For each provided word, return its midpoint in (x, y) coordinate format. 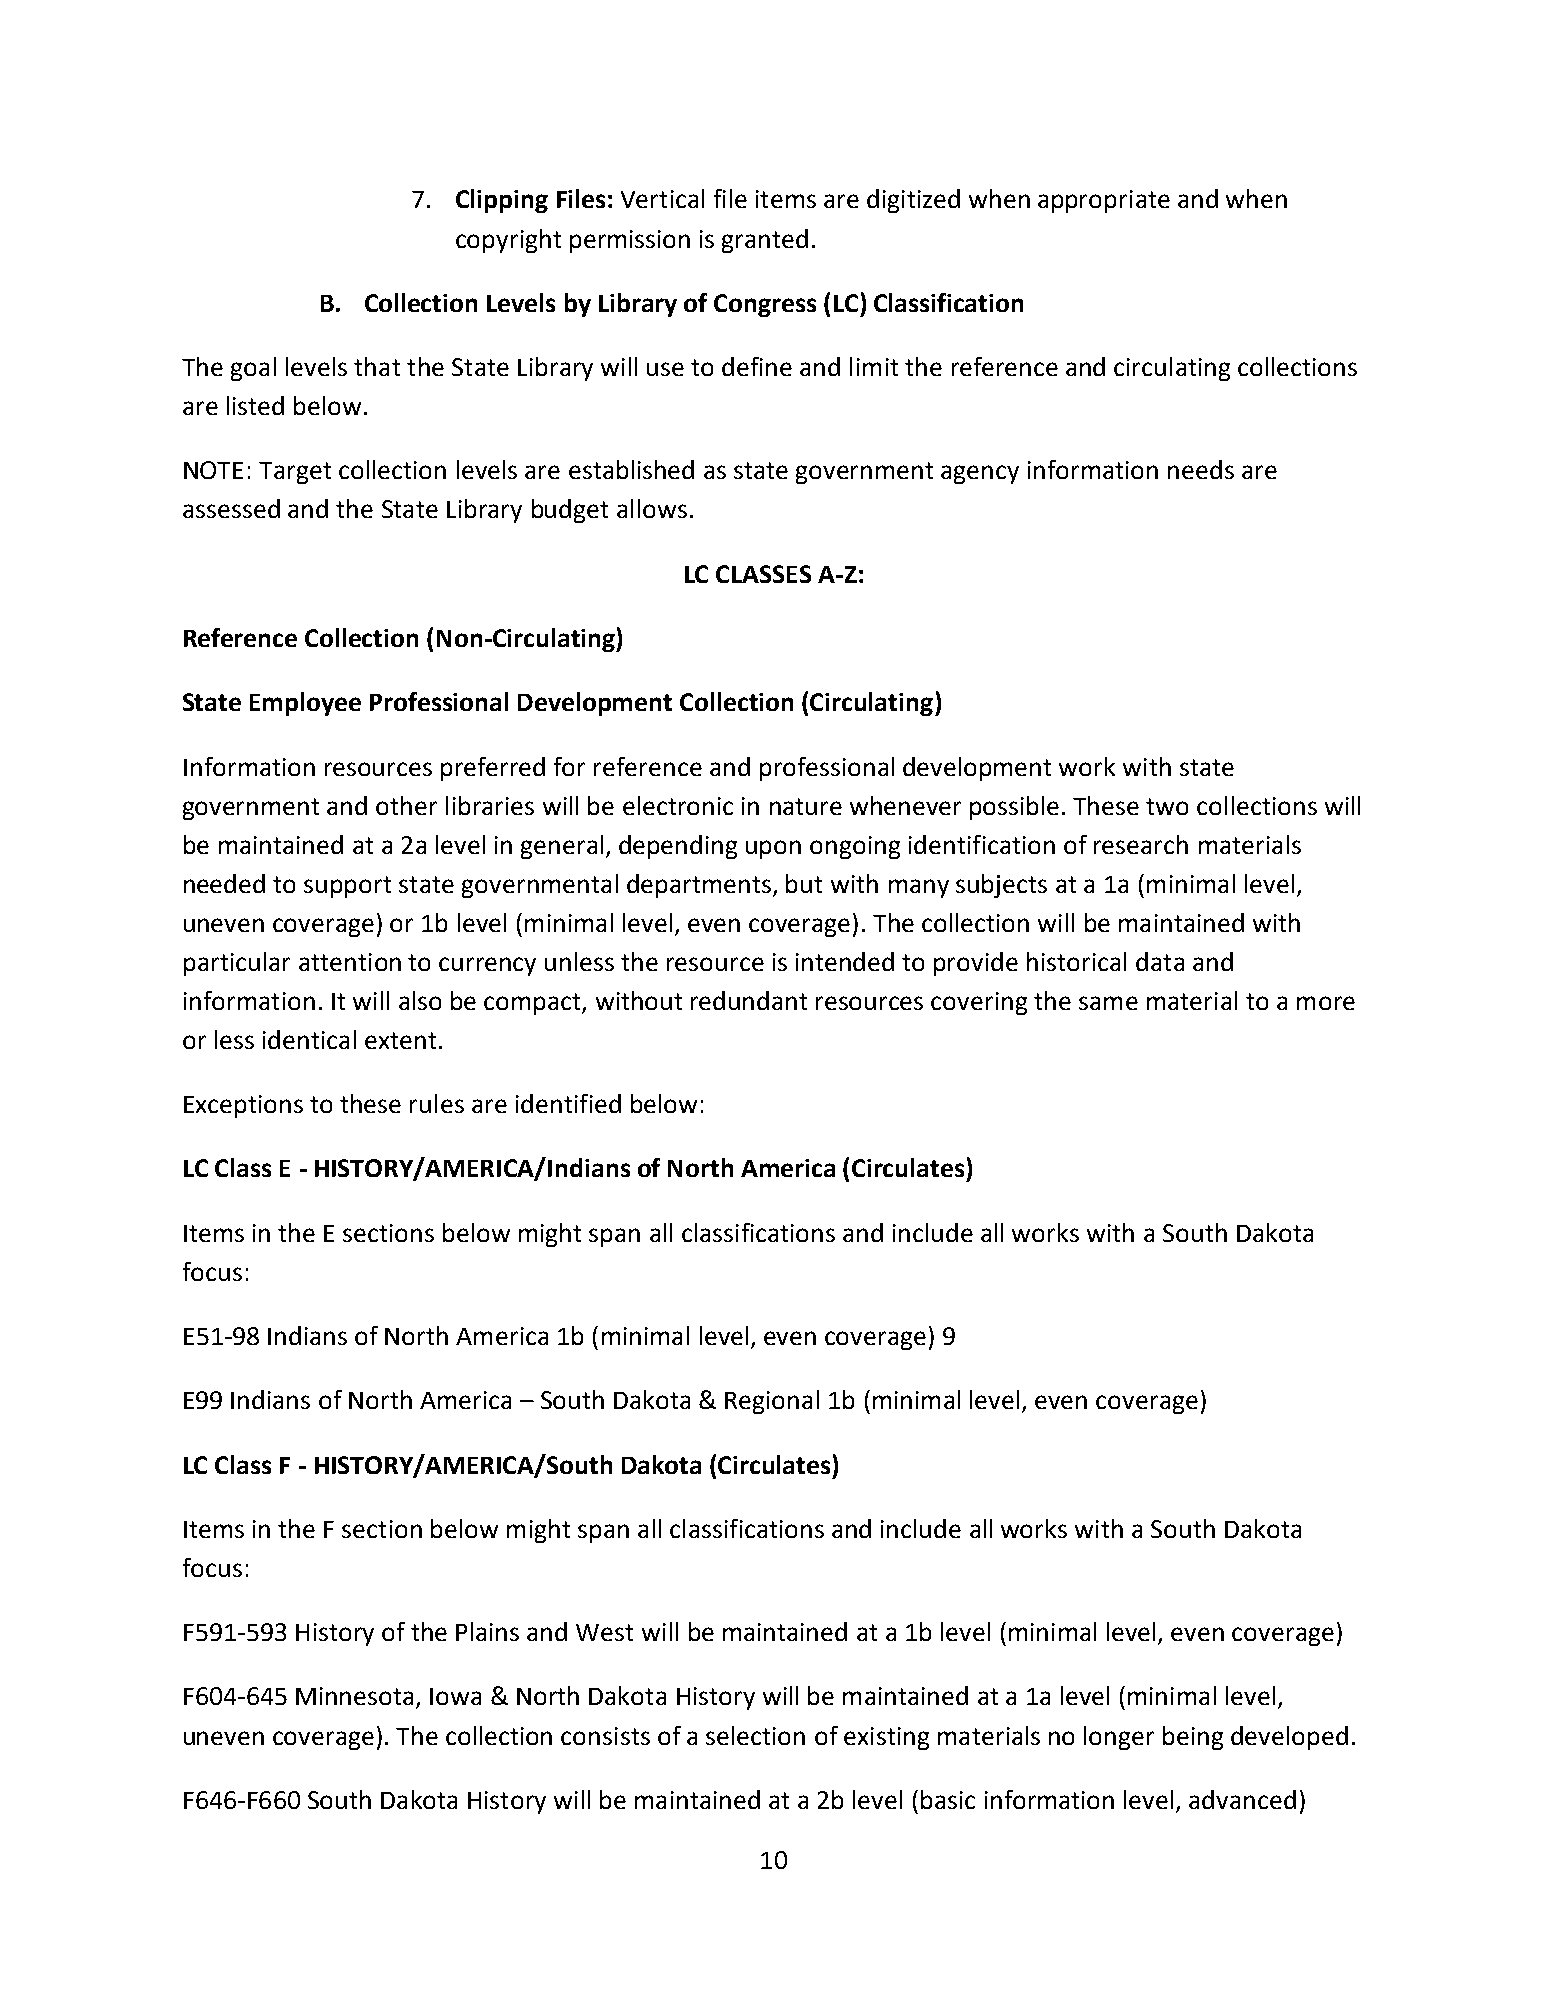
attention (350, 962)
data (1160, 961)
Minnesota (354, 1696)
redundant (749, 1000)
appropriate (1104, 201)
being (1193, 1738)
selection (755, 1735)
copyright (508, 241)
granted (765, 241)
